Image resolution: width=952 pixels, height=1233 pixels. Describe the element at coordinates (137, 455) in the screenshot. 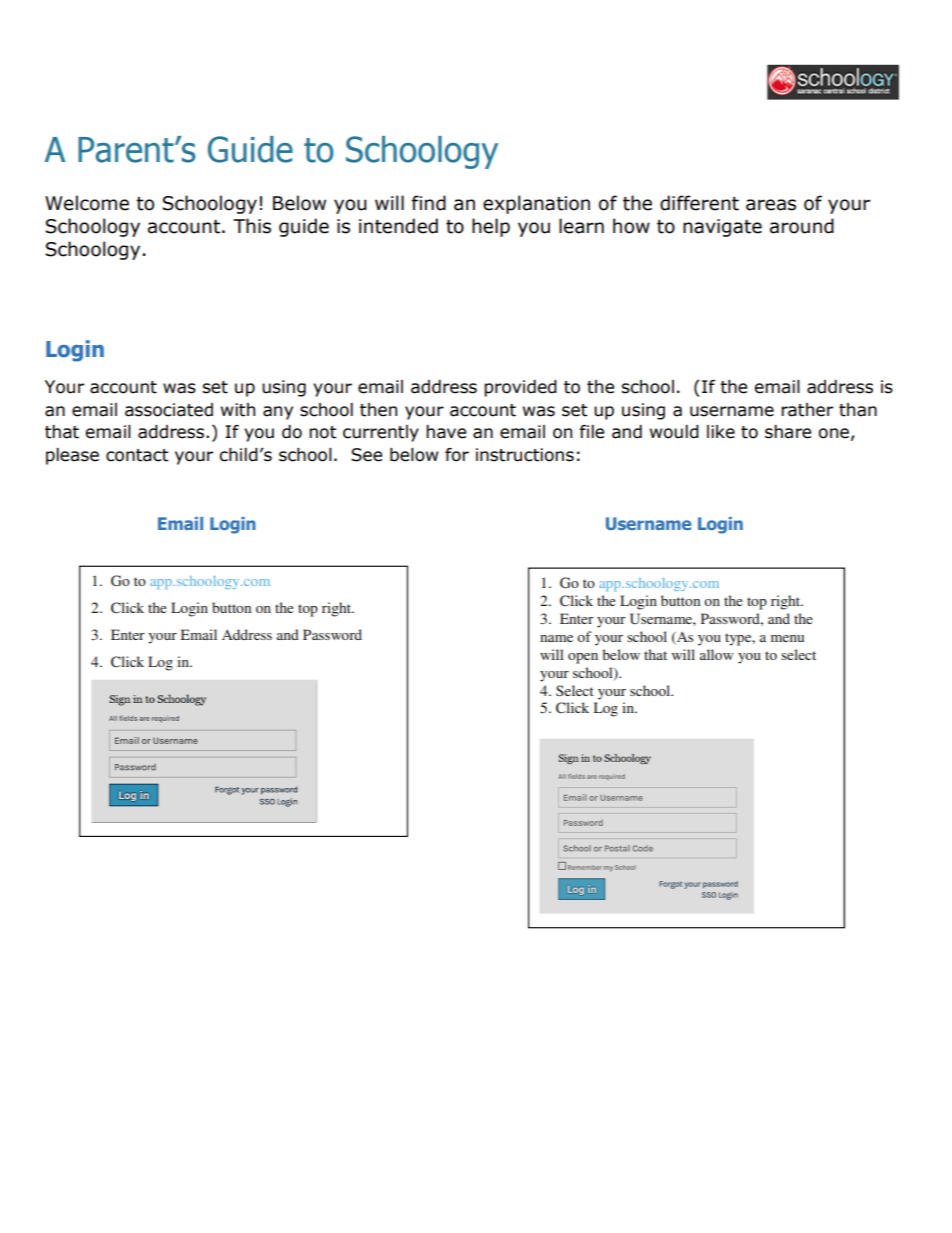

I see `contact` at that location.
